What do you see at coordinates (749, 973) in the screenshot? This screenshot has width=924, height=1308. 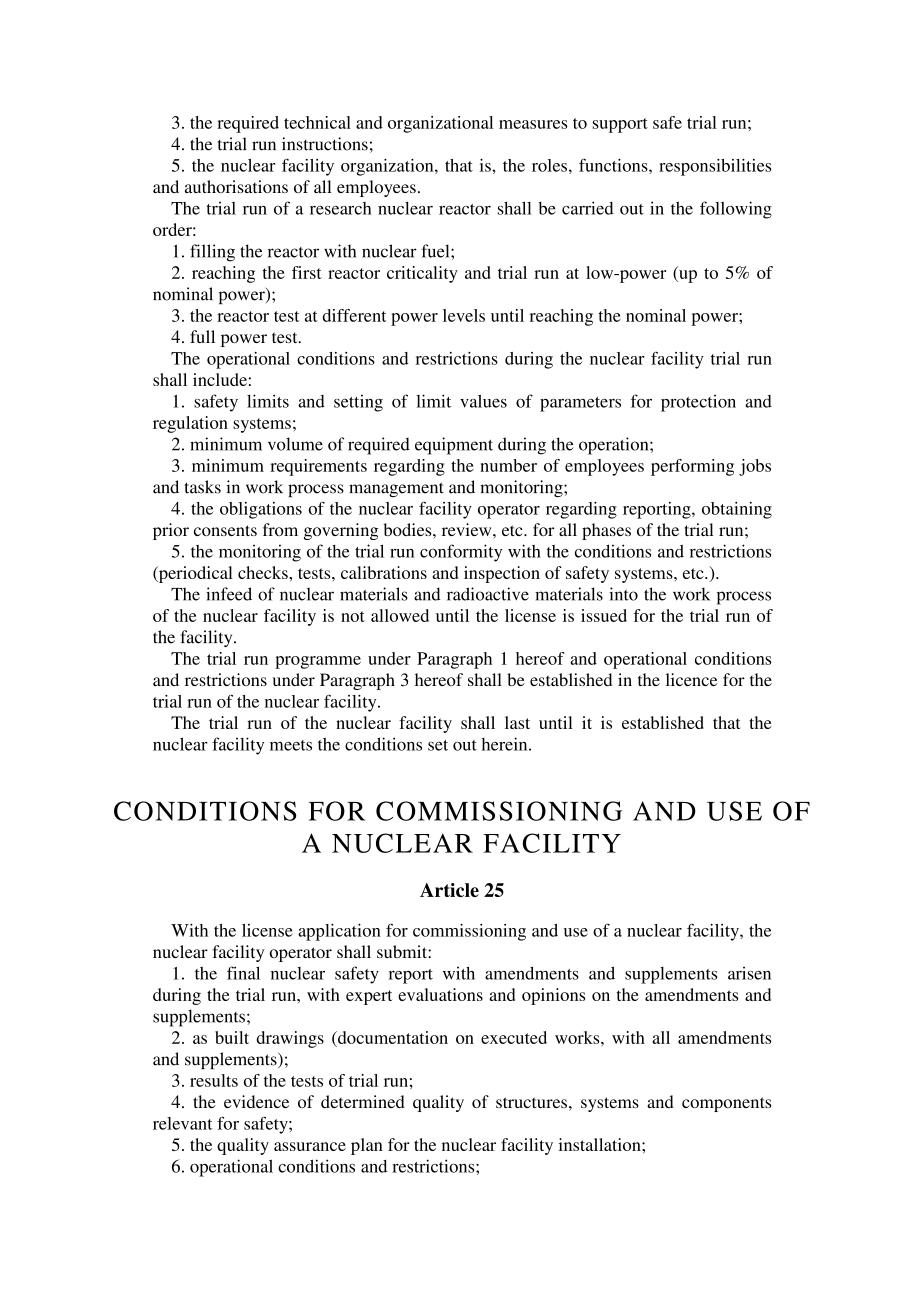 I see `arisen` at bounding box center [749, 973].
